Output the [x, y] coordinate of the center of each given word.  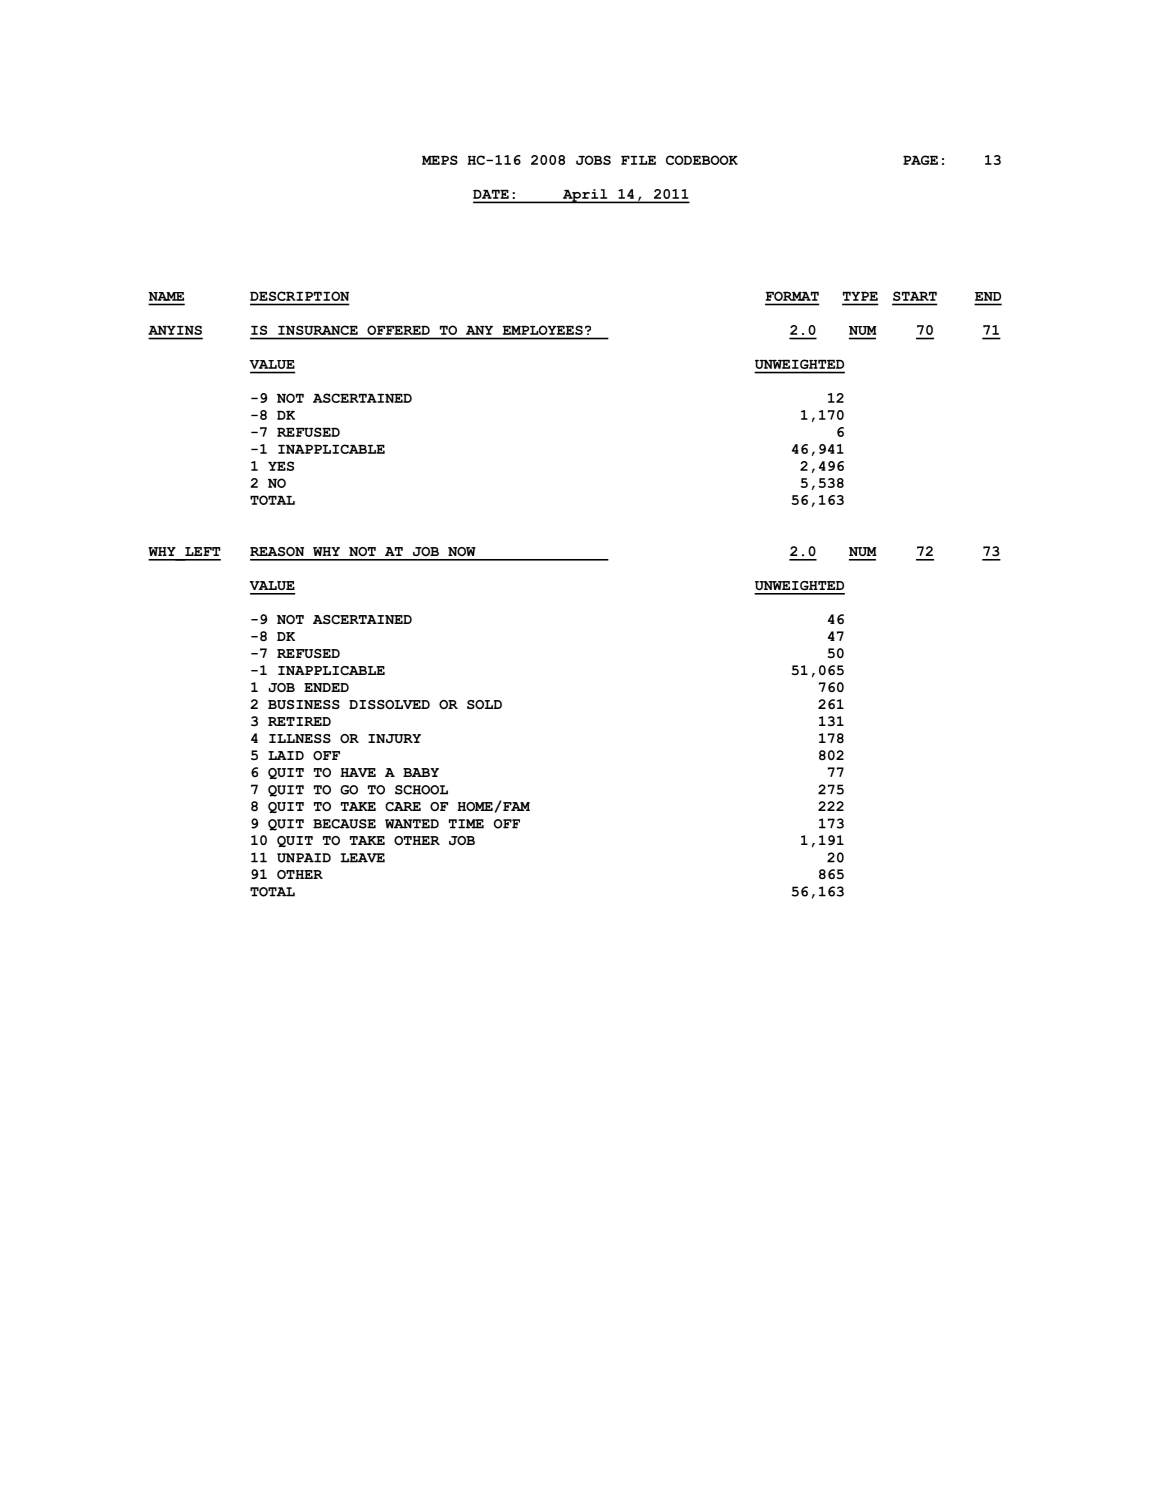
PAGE [920, 160]
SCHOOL [421, 790]
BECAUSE [344, 824]
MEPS [440, 160]
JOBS [593, 160]
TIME [466, 824]
